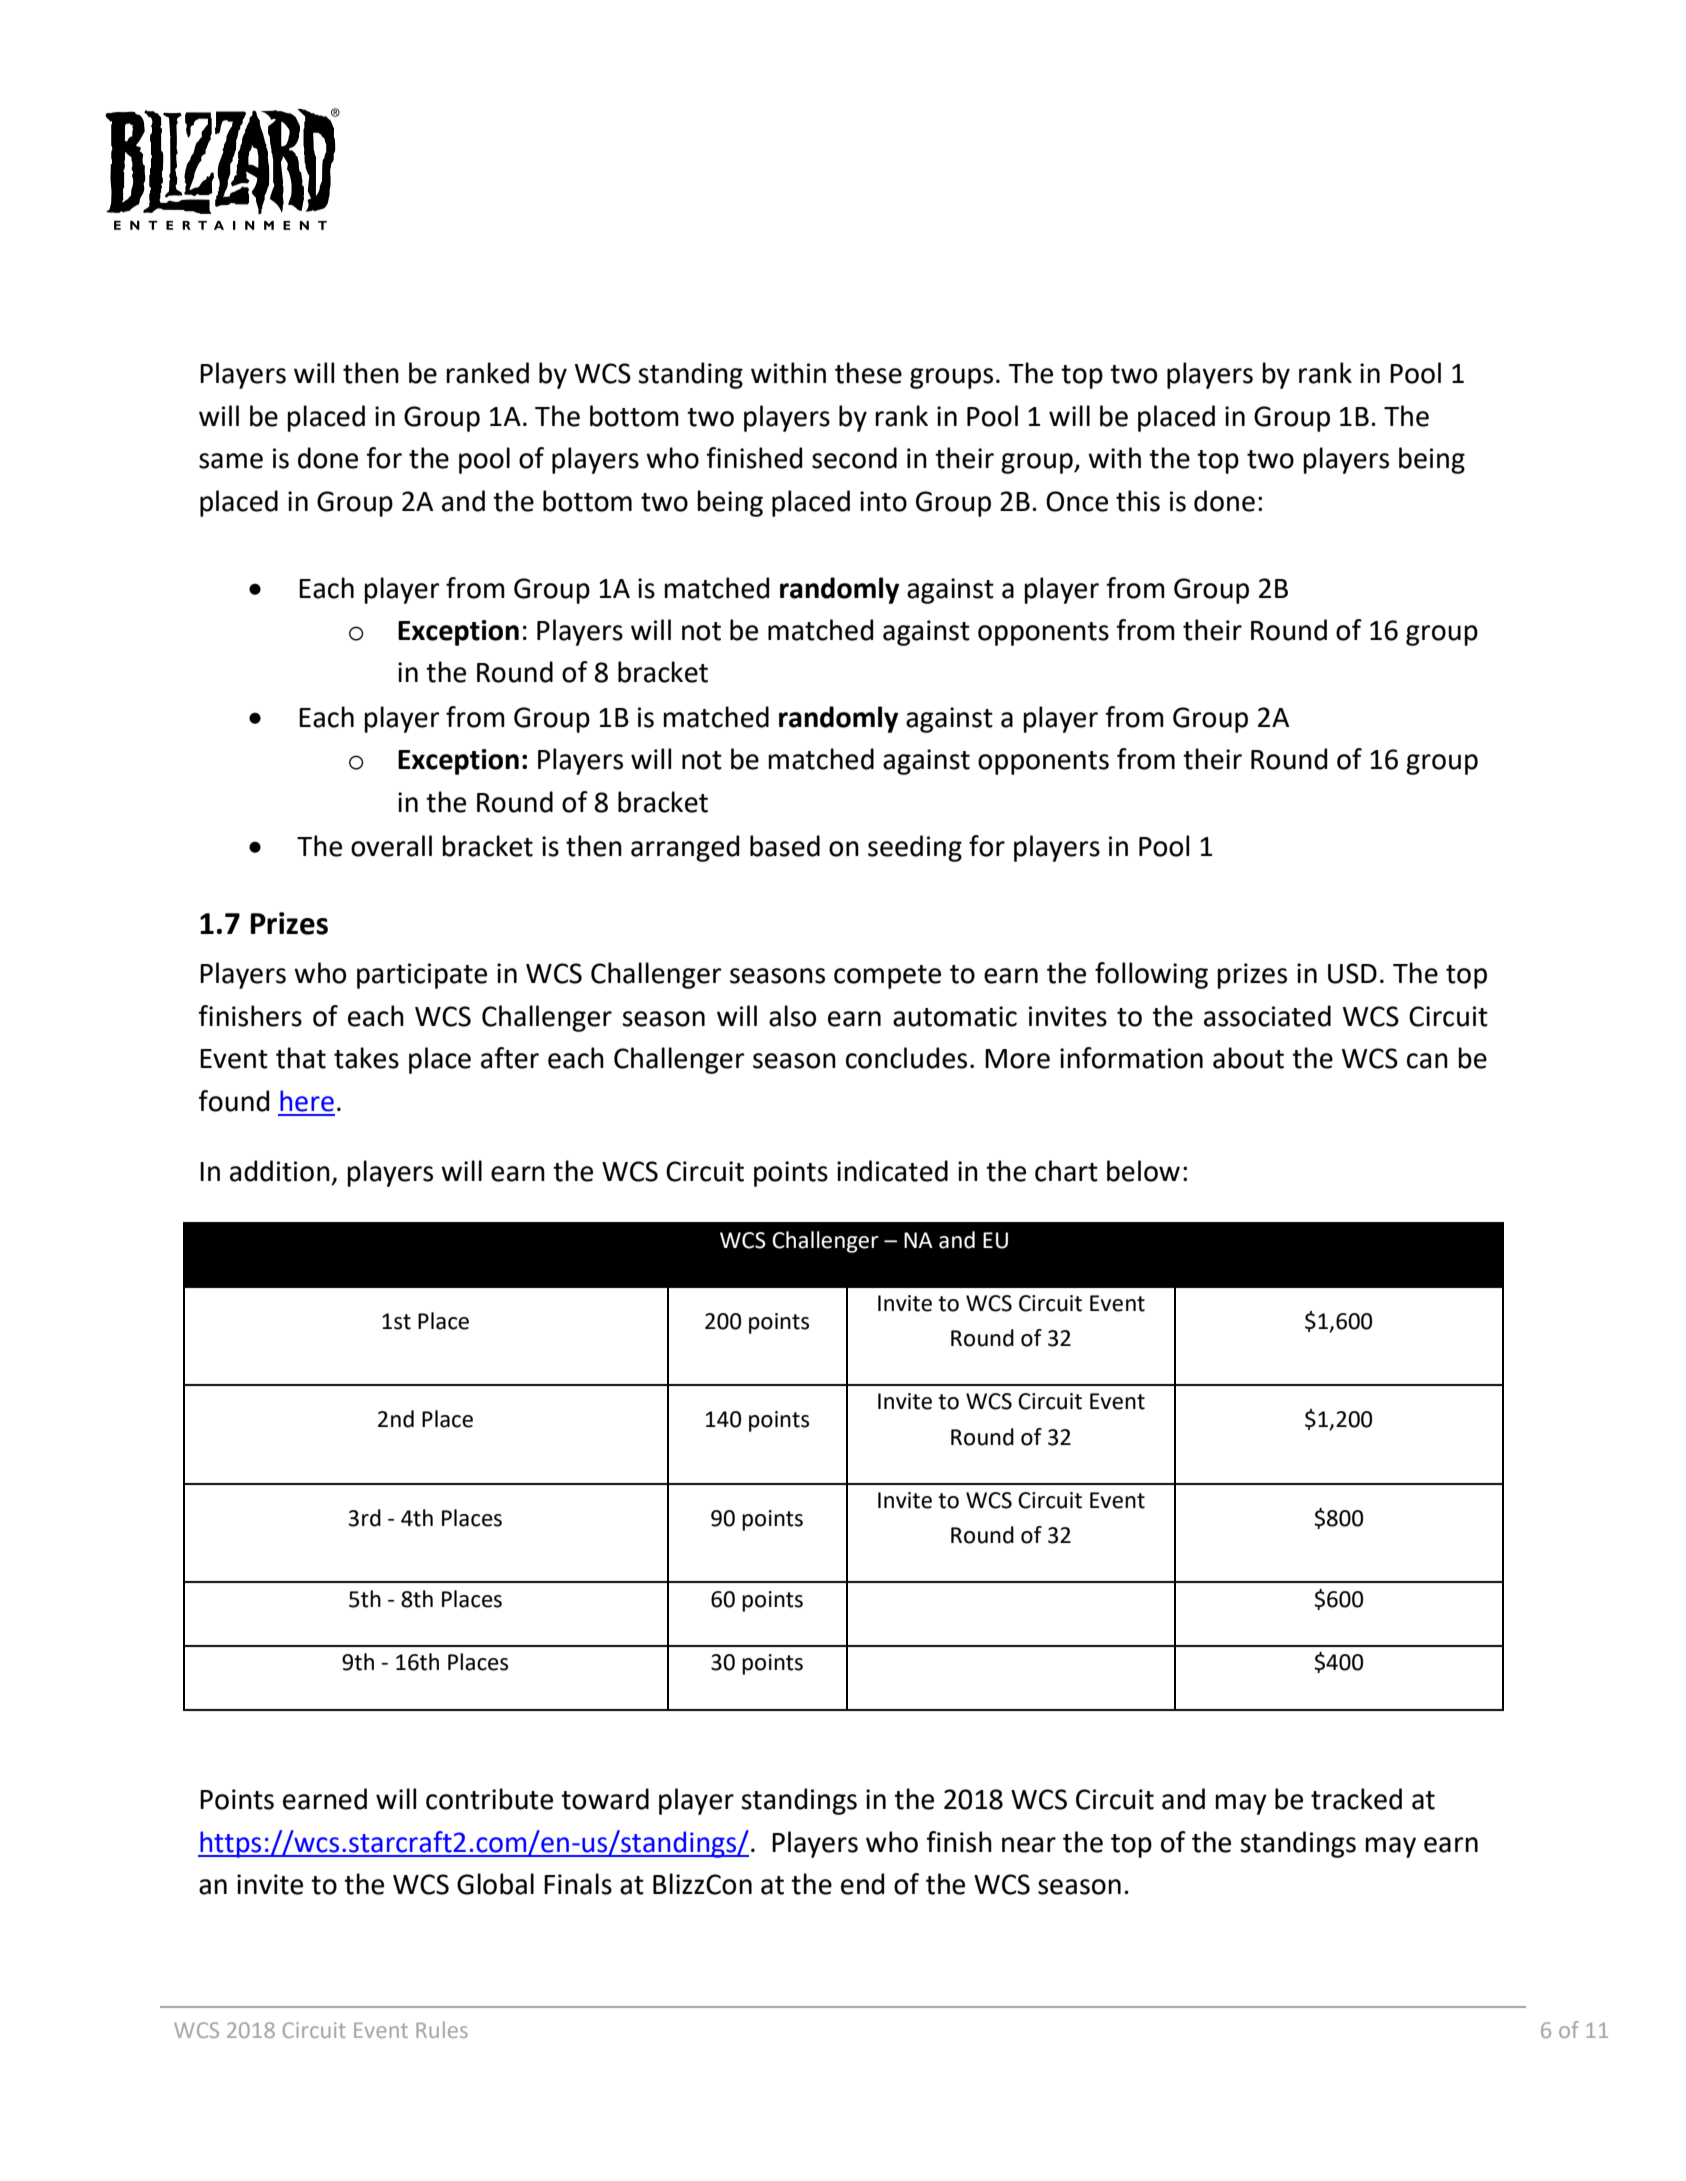 The width and height of the image is (1686, 2181). Describe the element at coordinates (231, 461) in the image. I see `same` at that location.
